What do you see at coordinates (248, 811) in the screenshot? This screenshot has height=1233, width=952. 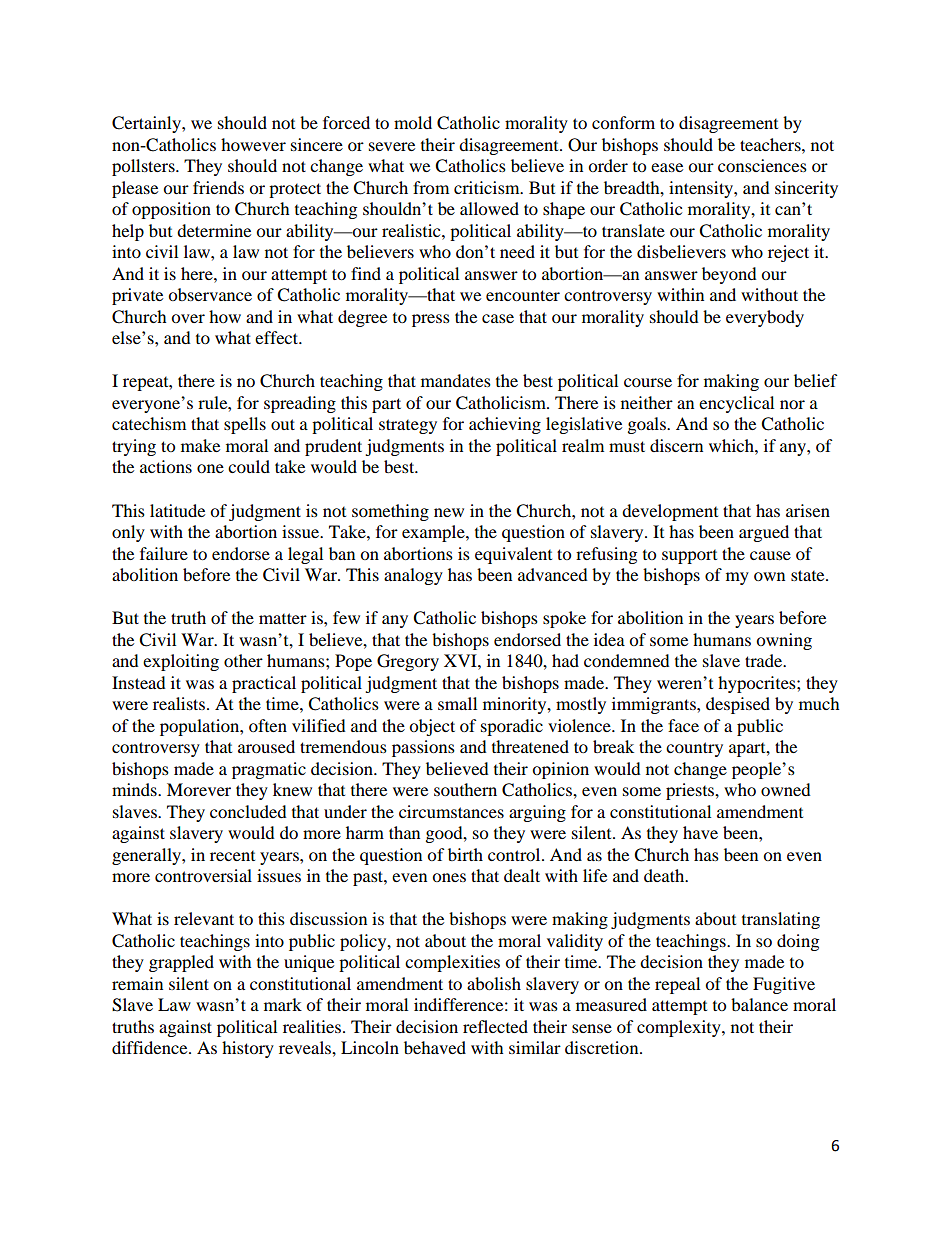 I see `concluded` at bounding box center [248, 811].
